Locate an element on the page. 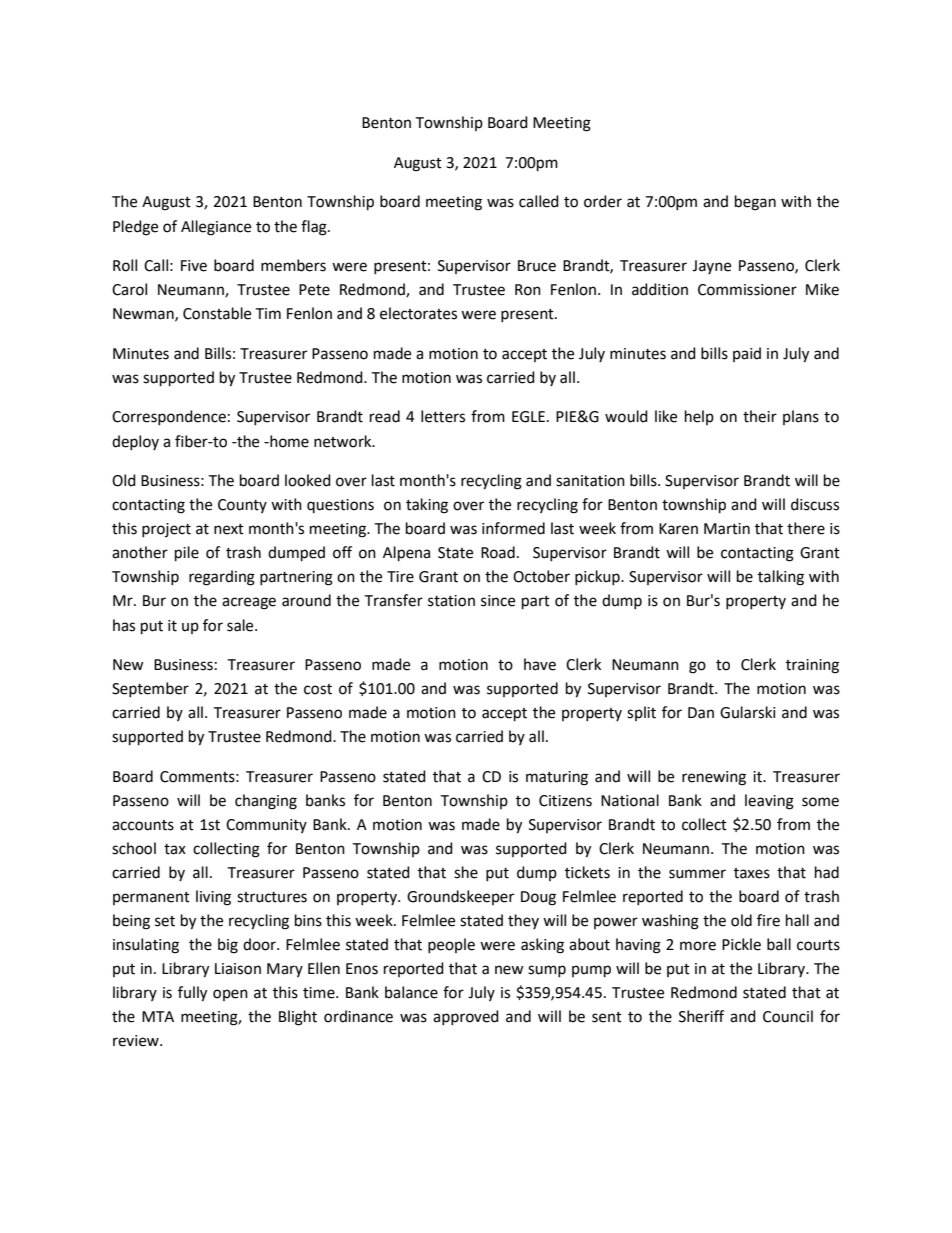 Image resolution: width=952 pixels, height=1233 pixels. Bruce is located at coordinates (537, 266).
